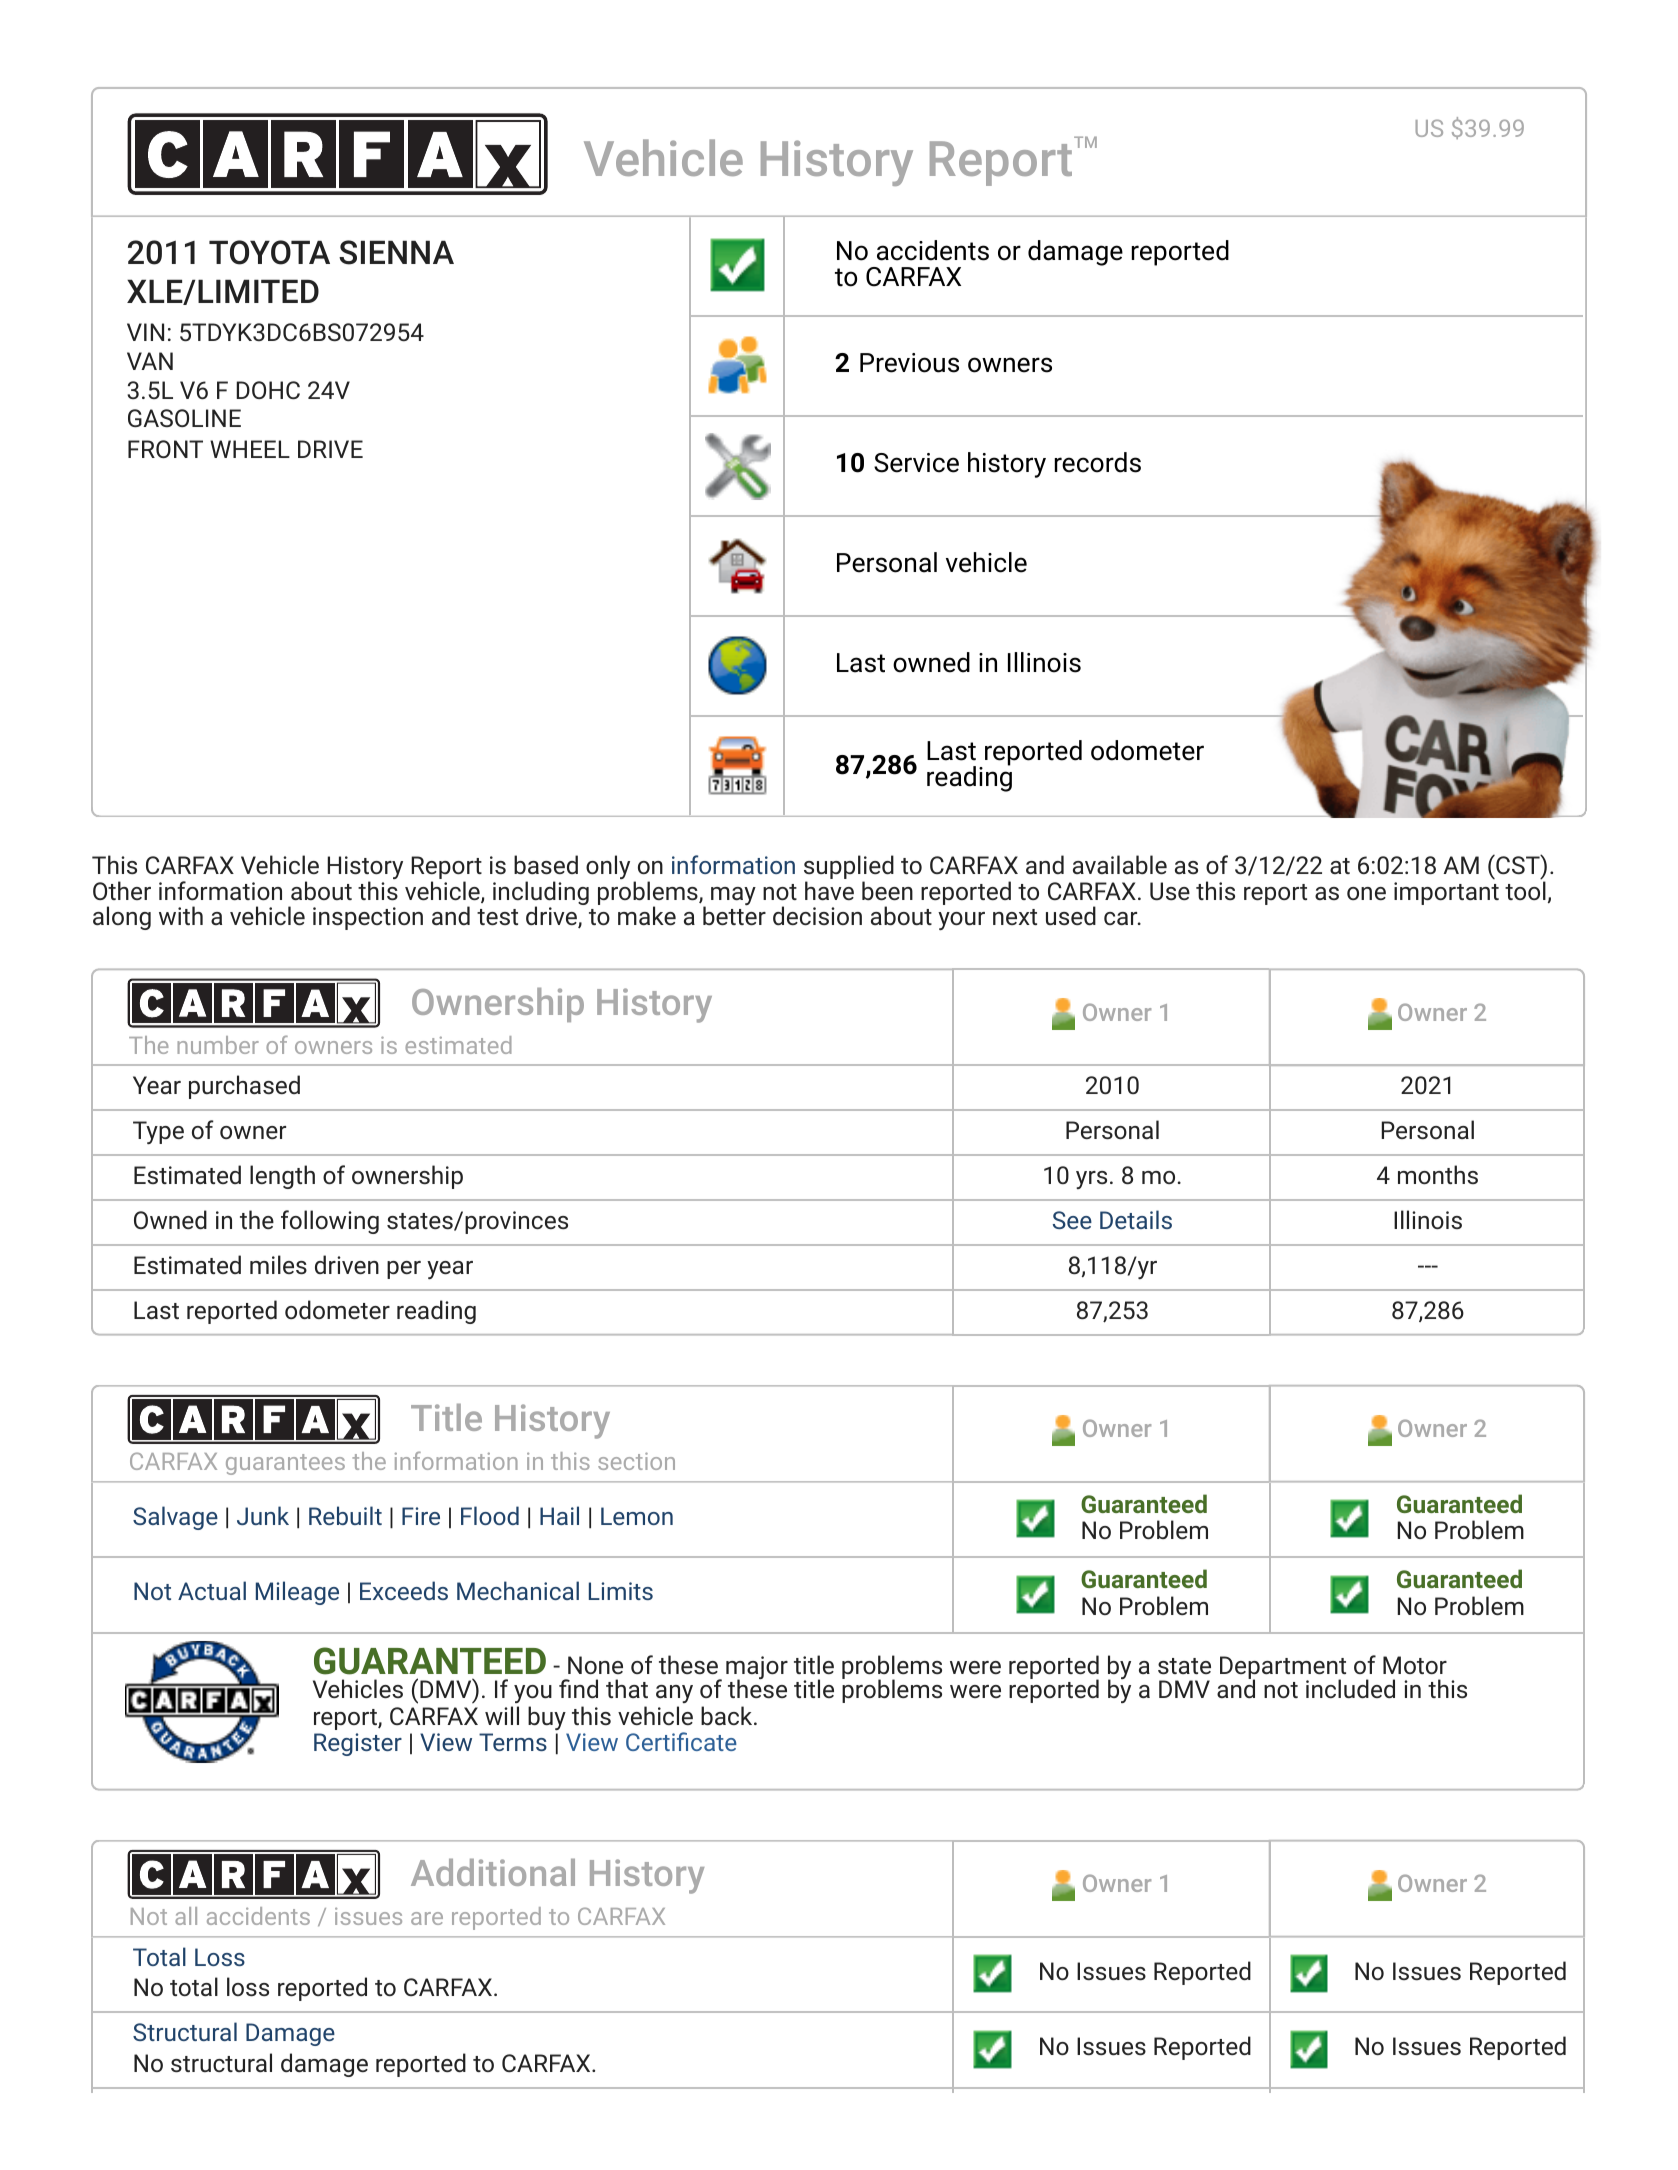 This image has height=2170, width=1678. I want to click on records, so click(1098, 462).
